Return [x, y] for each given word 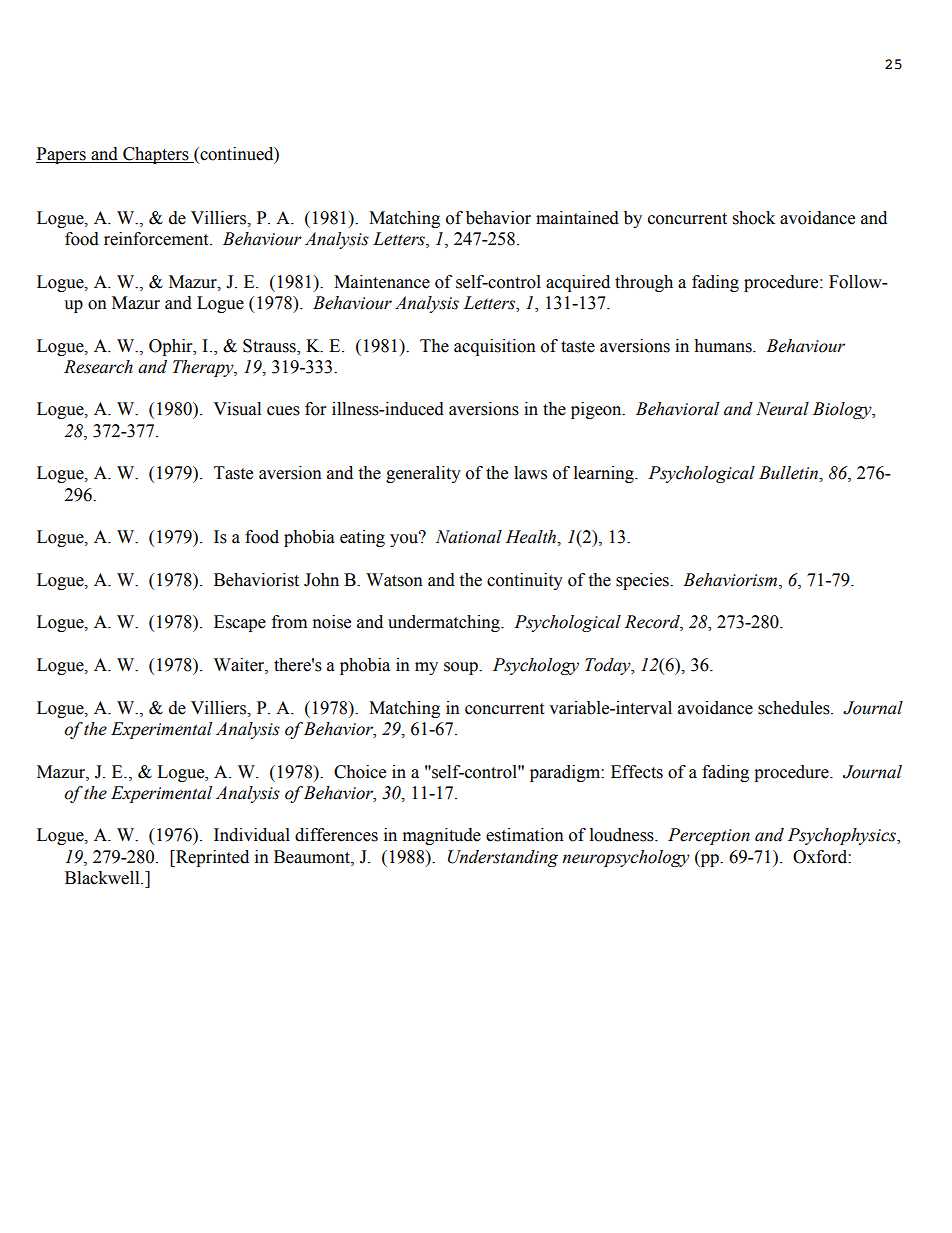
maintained [577, 218]
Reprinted [211, 858]
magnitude [442, 836]
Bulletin [789, 473]
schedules [795, 708]
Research [98, 367]
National [469, 537]
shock [754, 218]
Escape [240, 623]
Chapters [156, 155]
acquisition [495, 347]
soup [462, 668]
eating [362, 538]
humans [724, 346]
